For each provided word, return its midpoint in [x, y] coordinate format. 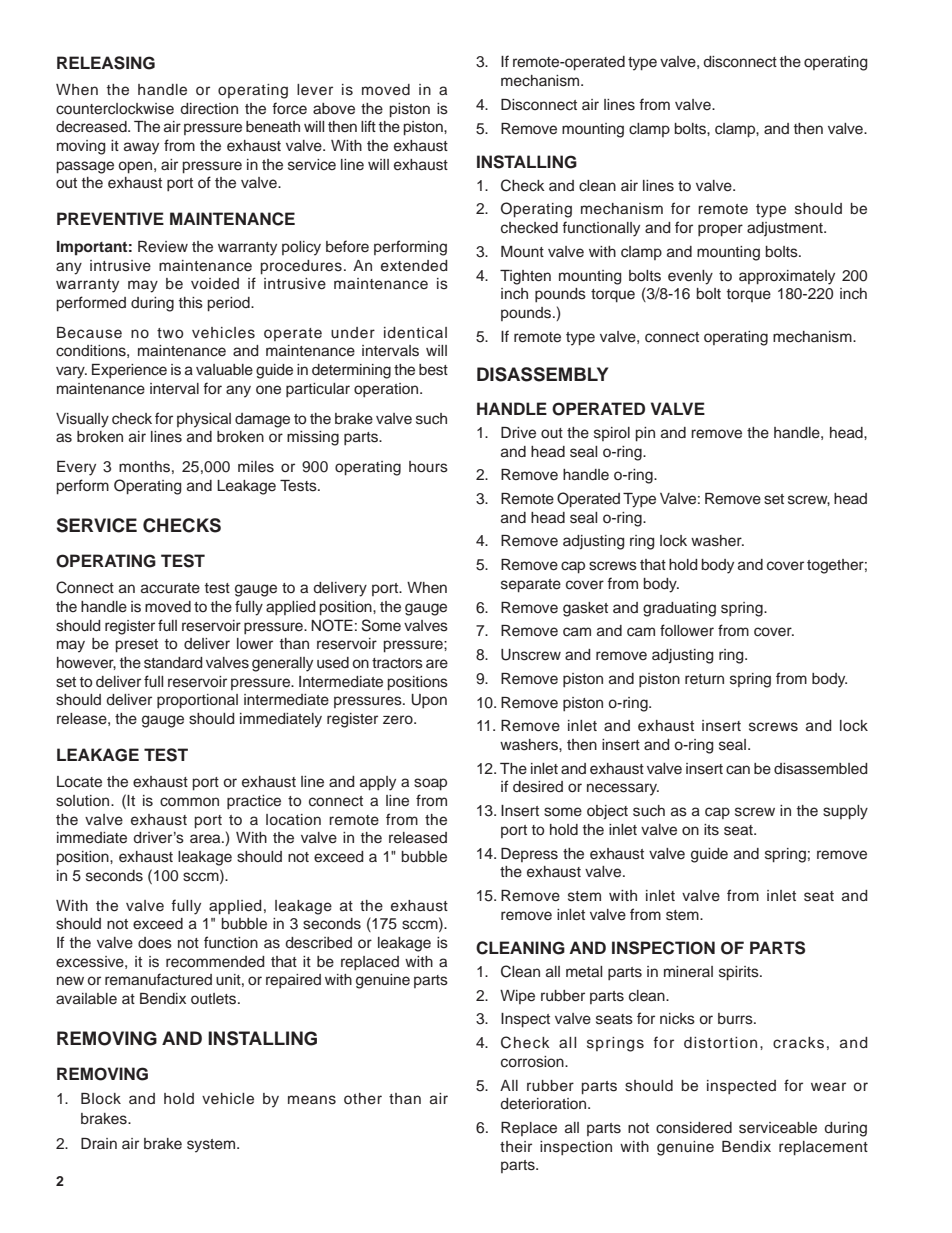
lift [368, 126]
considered [694, 1128]
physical [204, 420]
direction [209, 109]
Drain [99, 1143]
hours [428, 467]
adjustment [786, 229]
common [189, 801]
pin [645, 434]
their [516, 1147]
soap [430, 784]
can [738, 769]
